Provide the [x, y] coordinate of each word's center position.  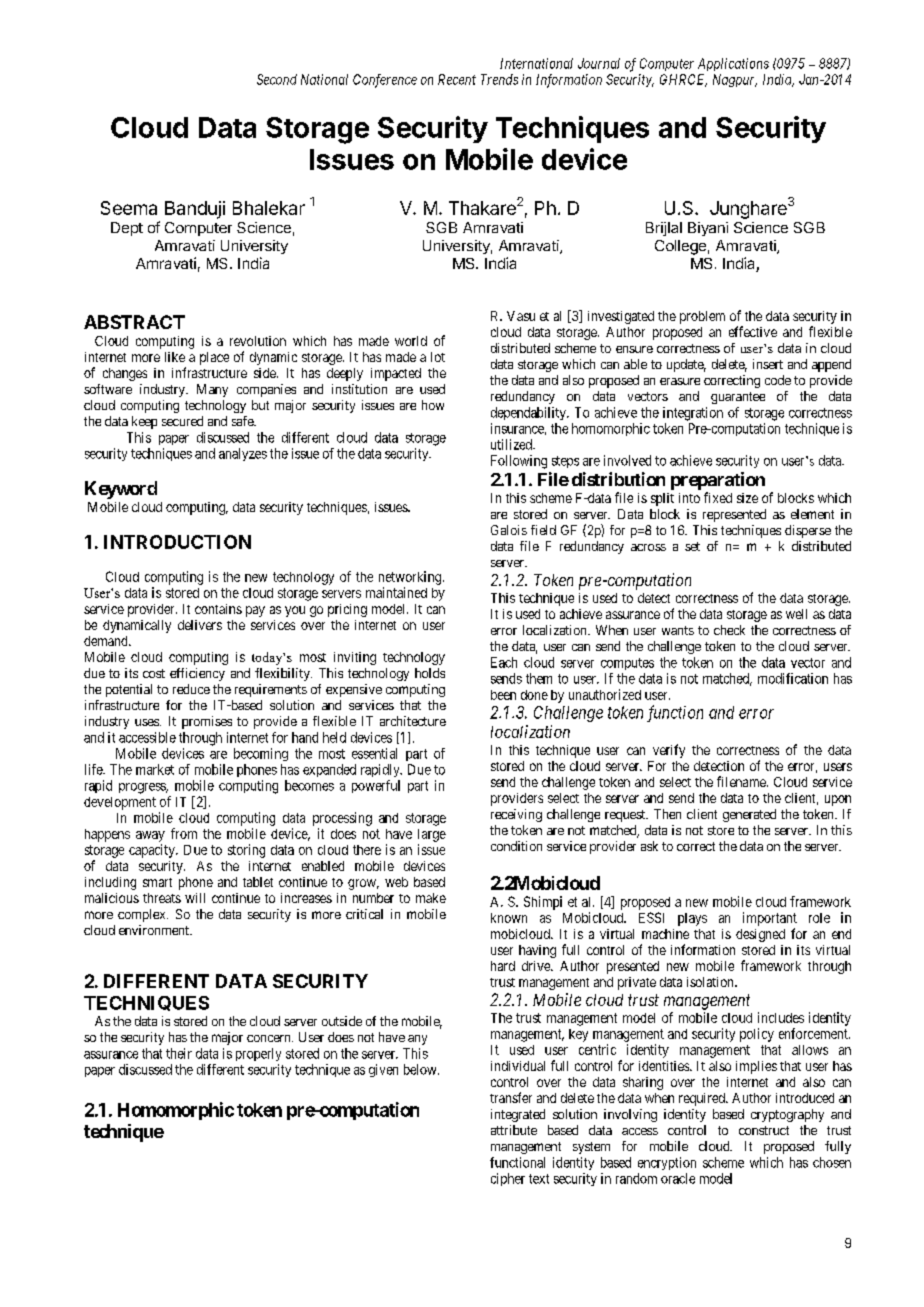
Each [504, 662]
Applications [733, 64]
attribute [514, 1130]
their [179, 1053]
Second [277, 79]
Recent [457, 79]
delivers [200, 625]
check [729, 630]
